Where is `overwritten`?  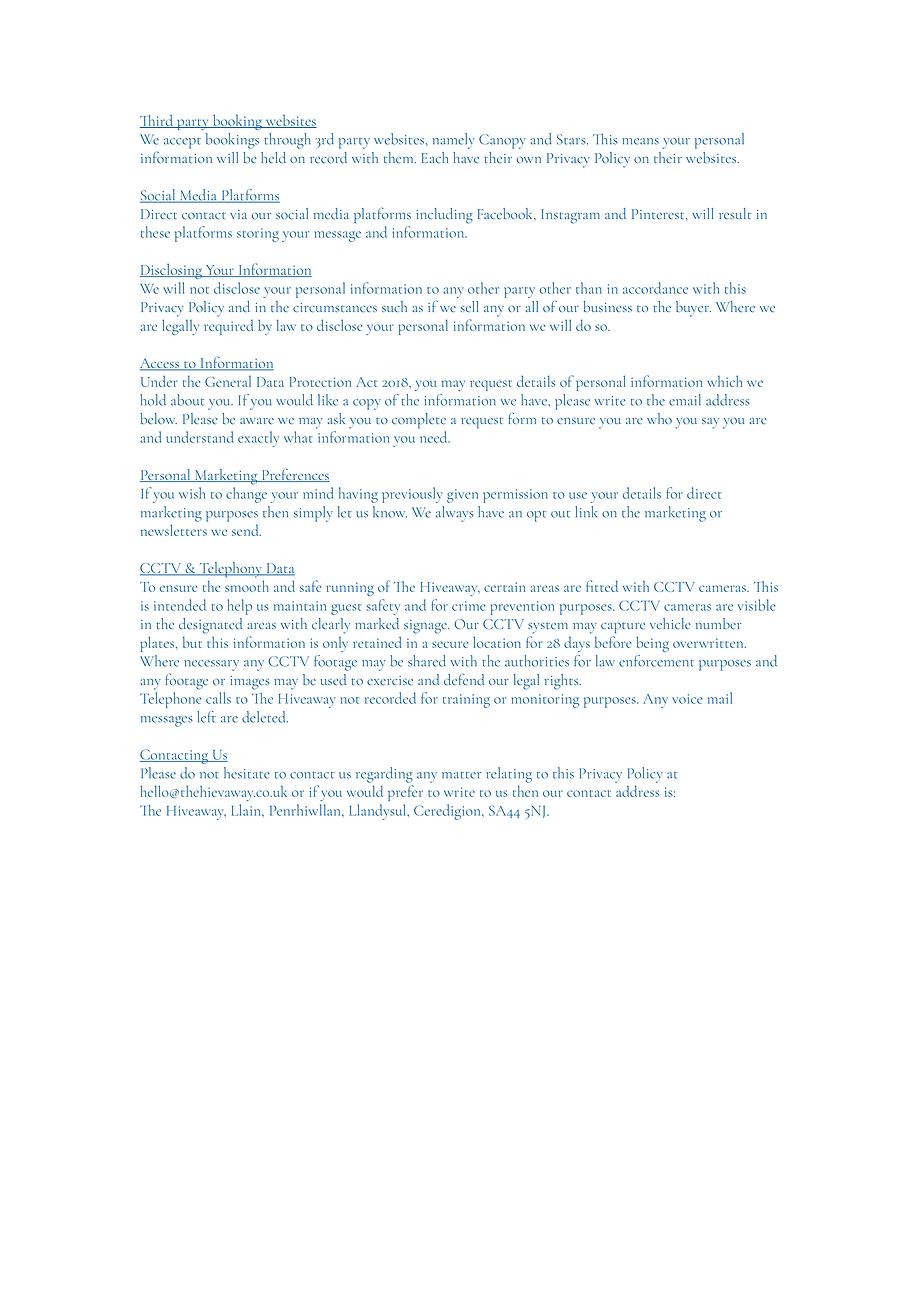
overwritten is located at coordinates (709, 643).
